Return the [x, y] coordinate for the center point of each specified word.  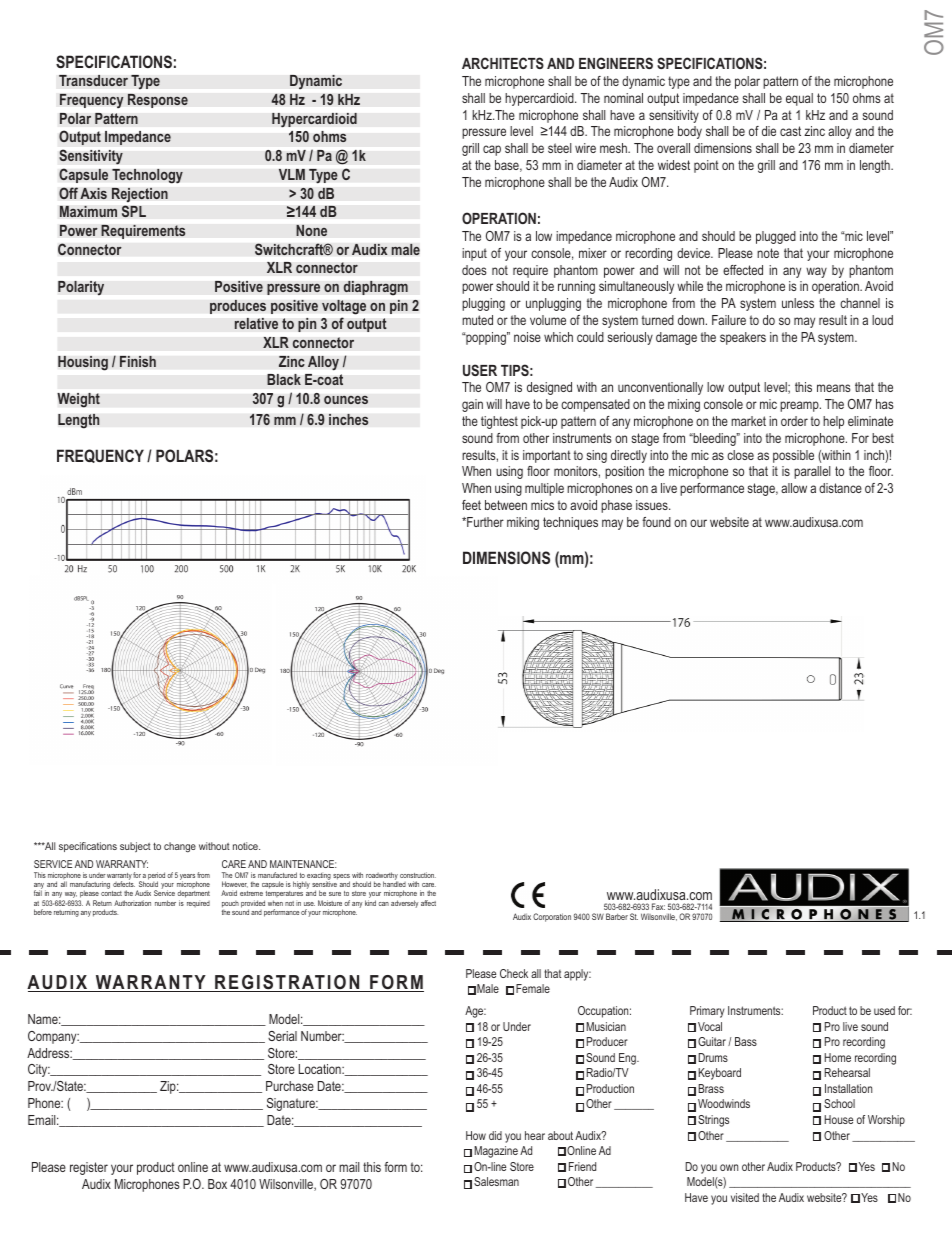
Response [158, 100]
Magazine [496, 1152]
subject [135, 847]
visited [745, 1197]
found [656, 522]
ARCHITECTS [503, 63]
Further [484, 522]
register [89, 1168]
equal [799, 99]
